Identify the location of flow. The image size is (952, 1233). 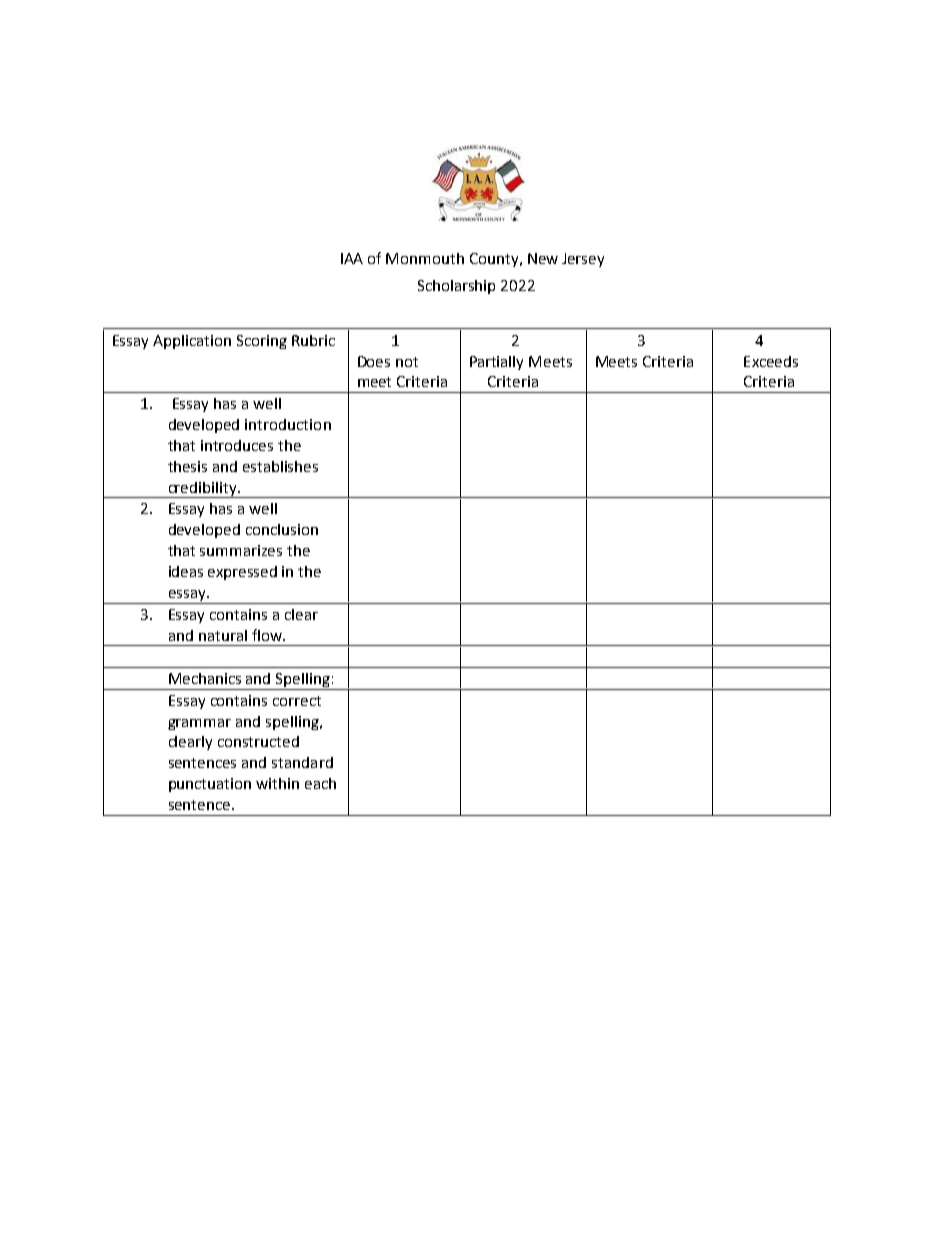
(268, 635).
